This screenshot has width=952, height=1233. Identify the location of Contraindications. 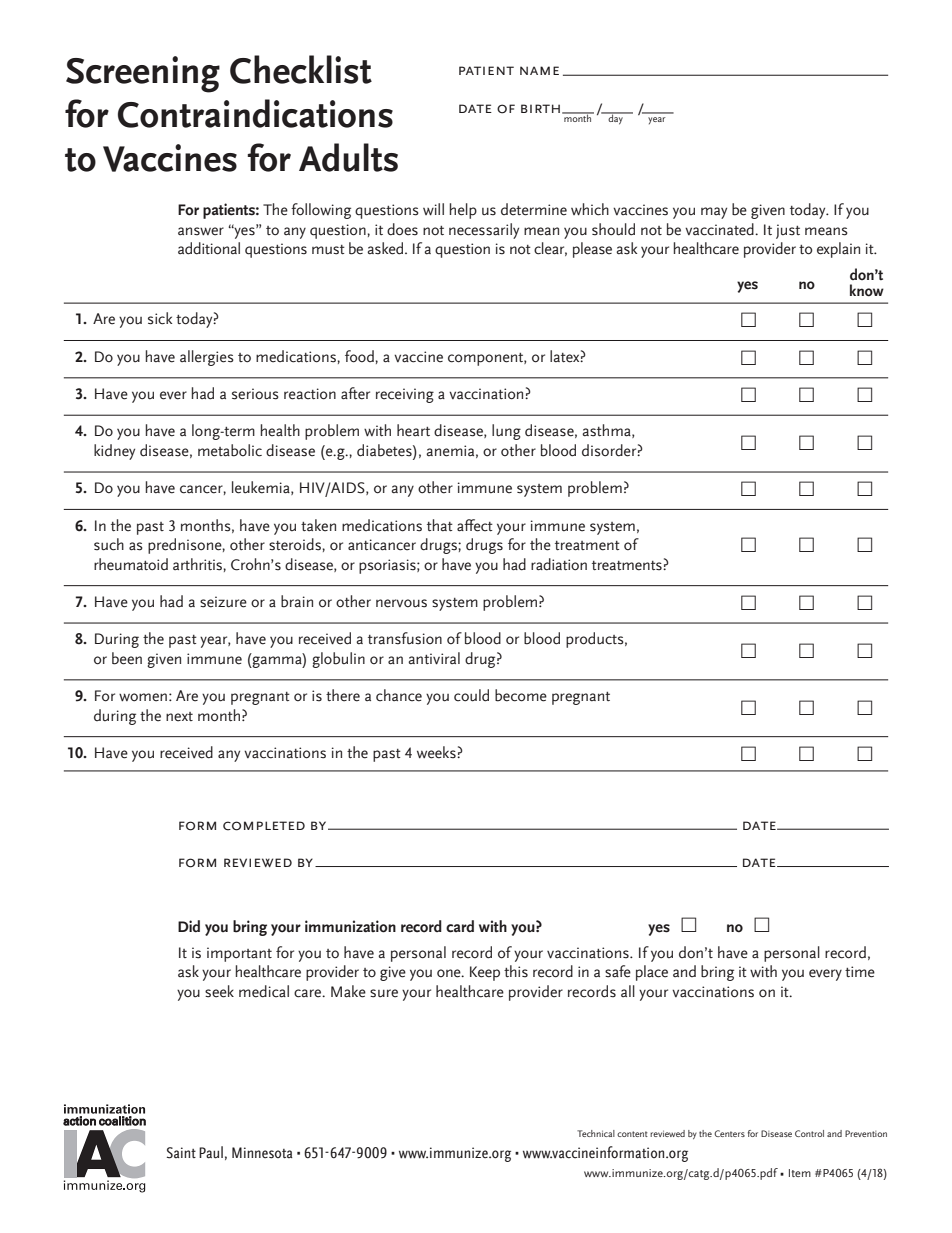
(255, 113).
